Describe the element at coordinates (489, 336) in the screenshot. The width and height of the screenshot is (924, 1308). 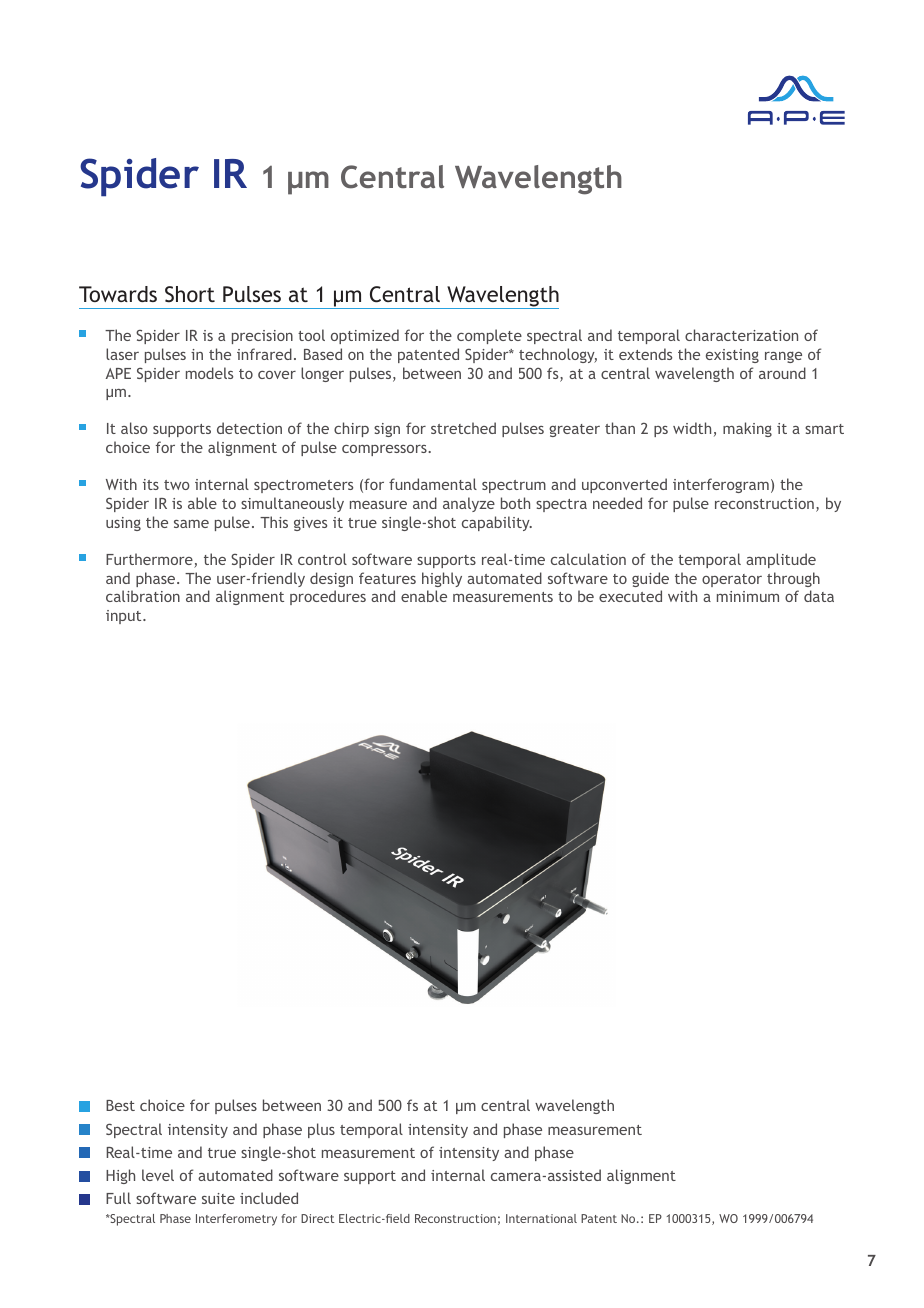
I see `complete` at that location.
